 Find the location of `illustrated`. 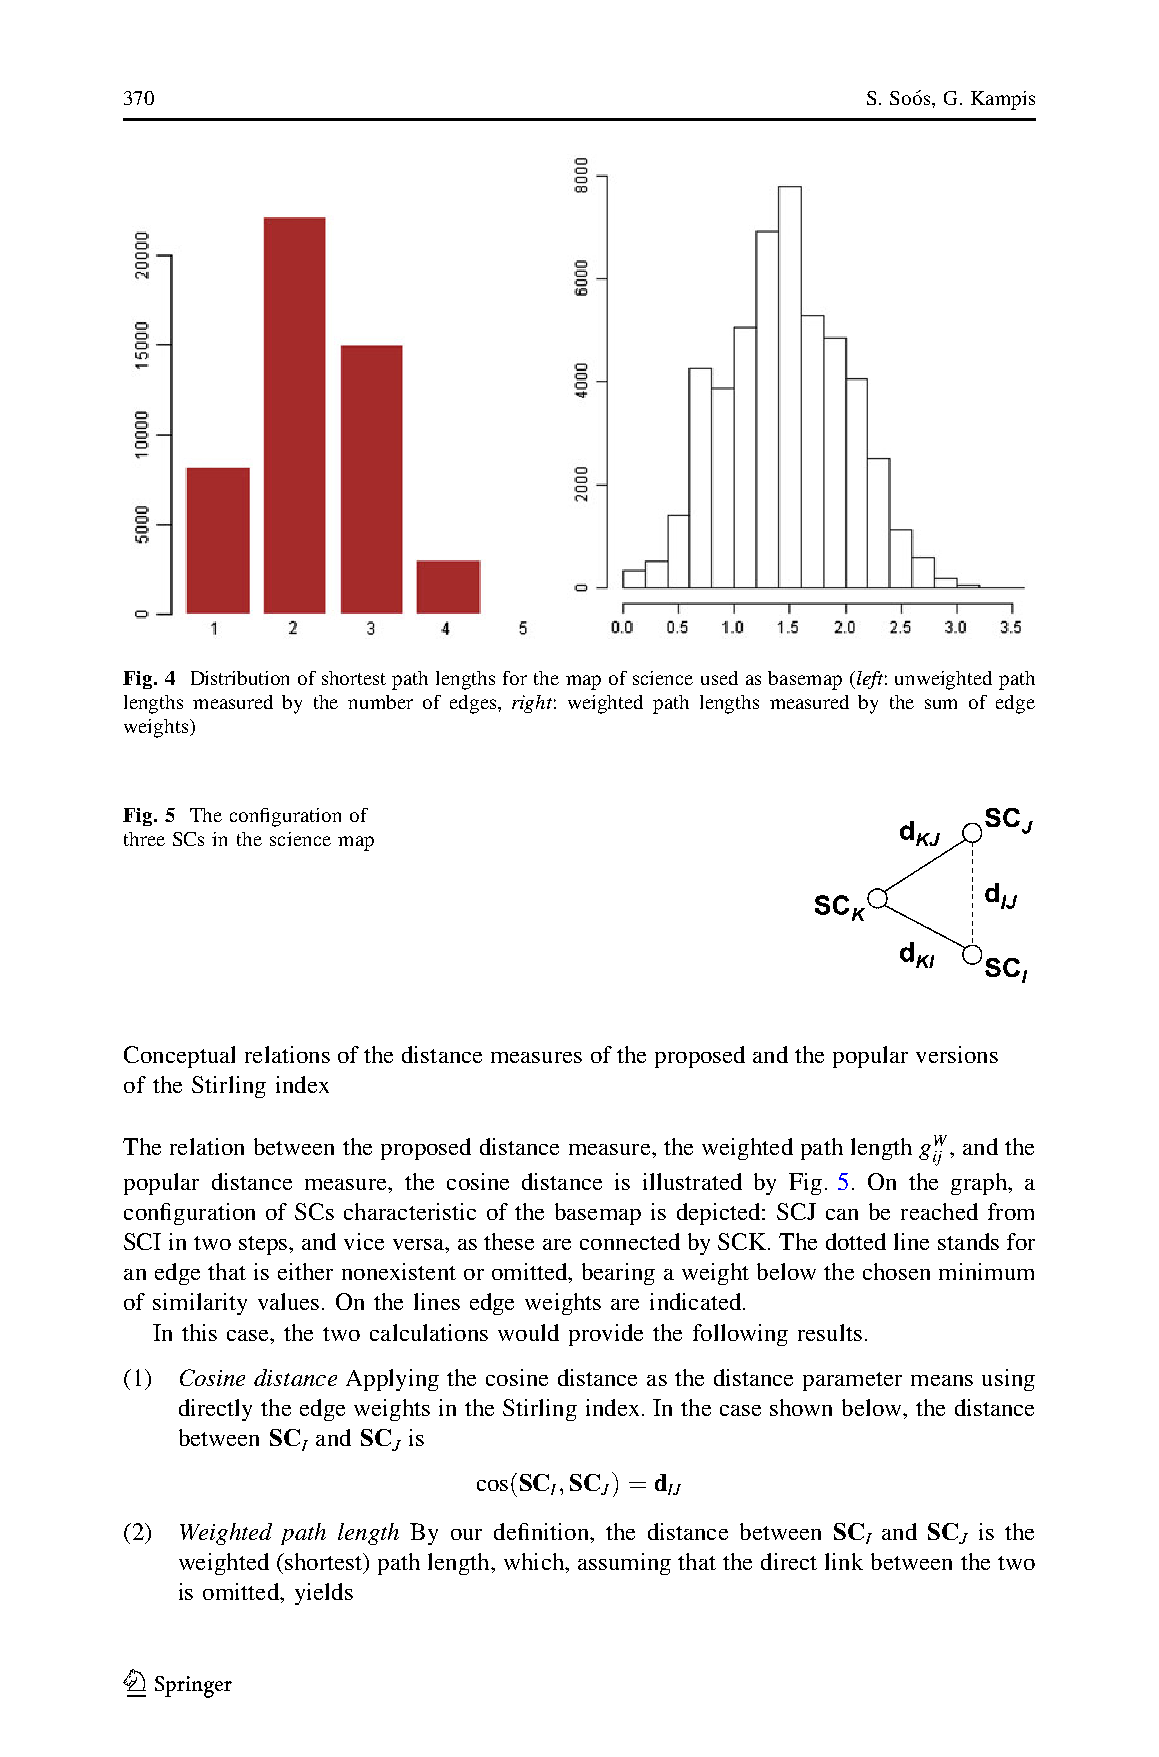

illustrated is located at coordinates (692, 1181).
